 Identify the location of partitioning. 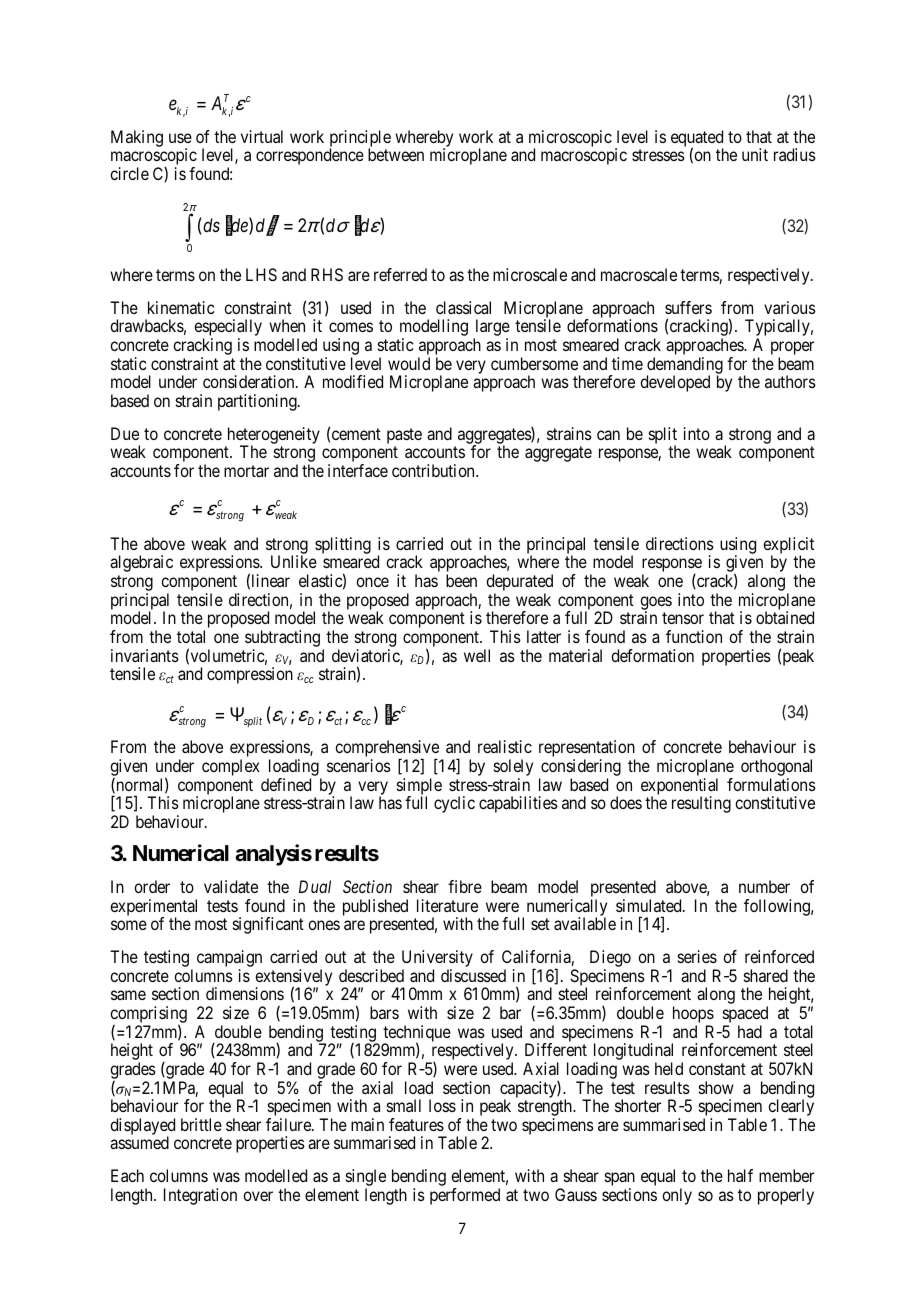
(258, 402).
